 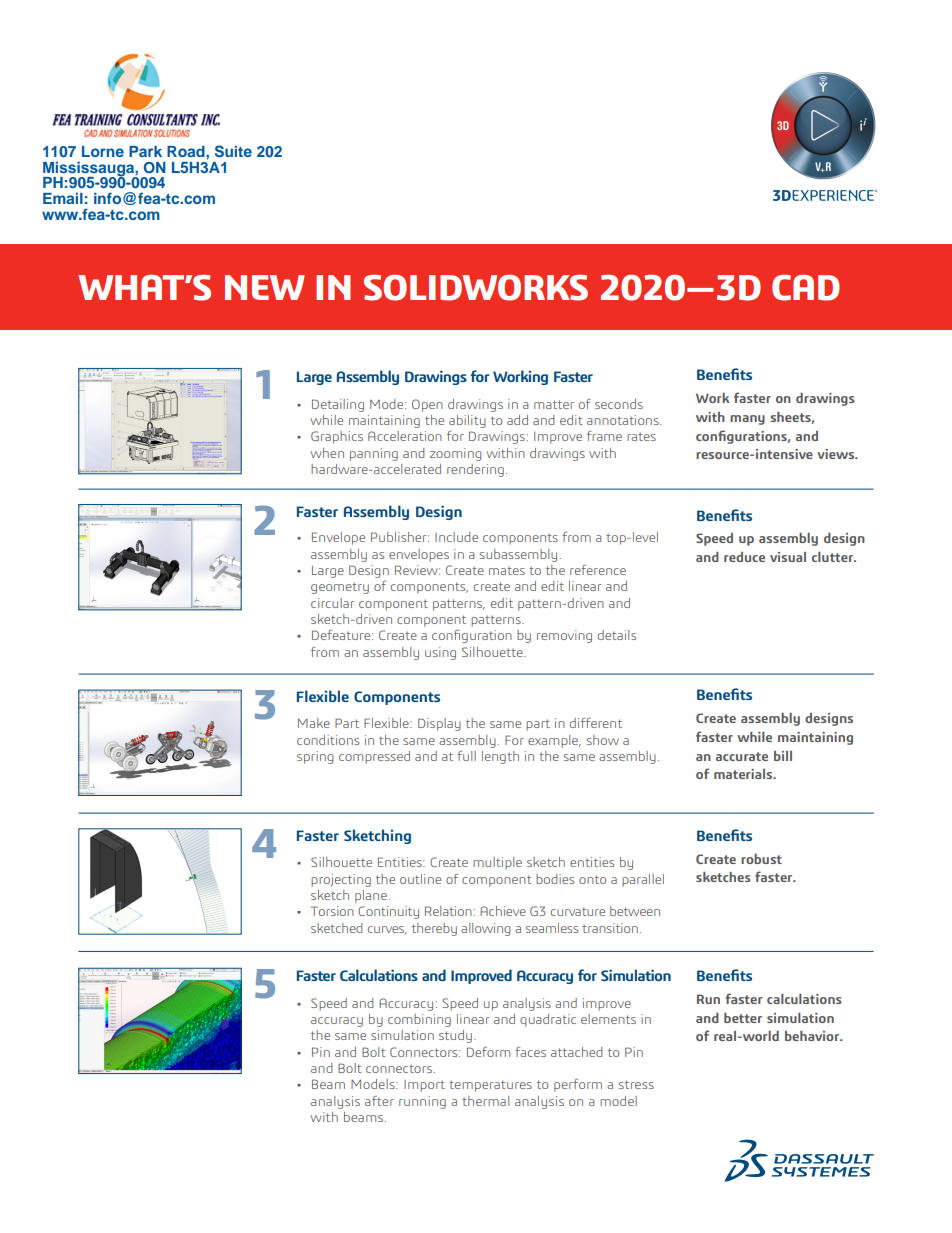 I want to click on Include, so click(x=456, y=537).
